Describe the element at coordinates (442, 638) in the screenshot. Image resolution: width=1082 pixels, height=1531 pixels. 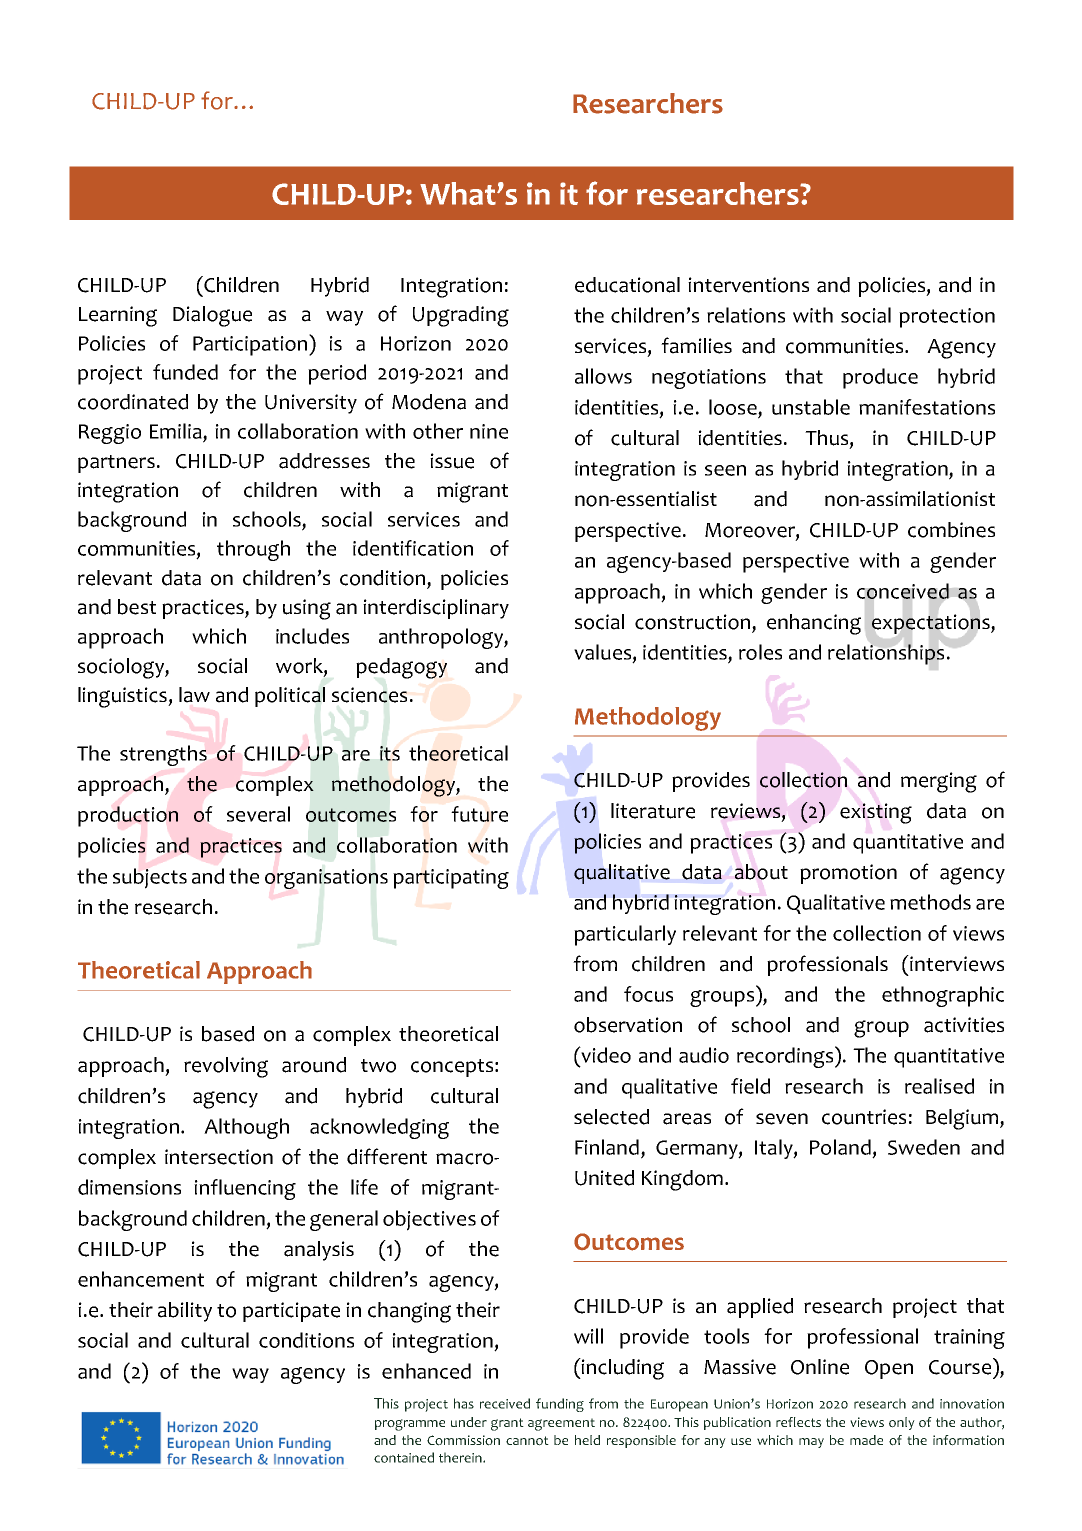
I see `anthropology` at that location.
